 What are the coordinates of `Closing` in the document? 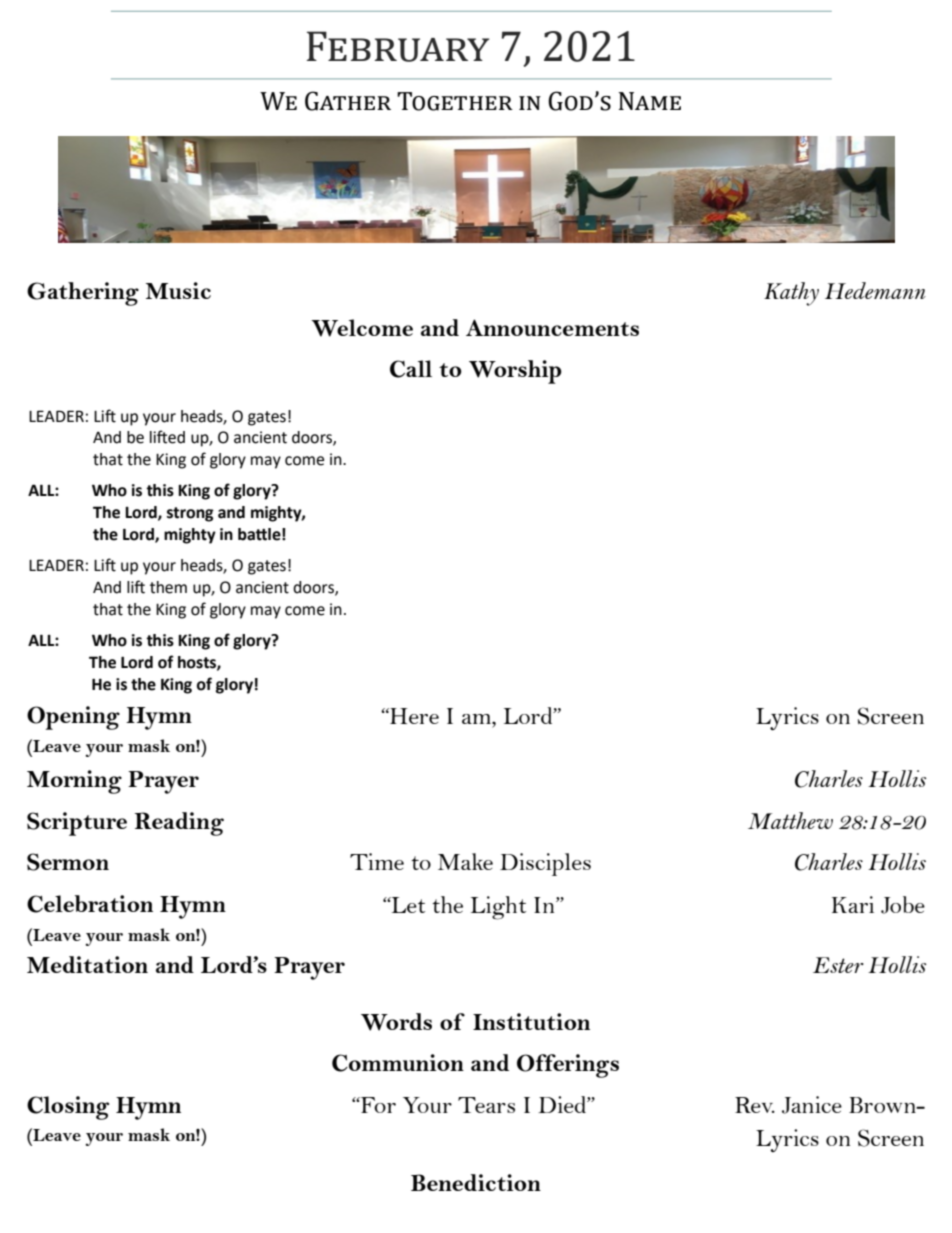 It's located at (68, 1108).
